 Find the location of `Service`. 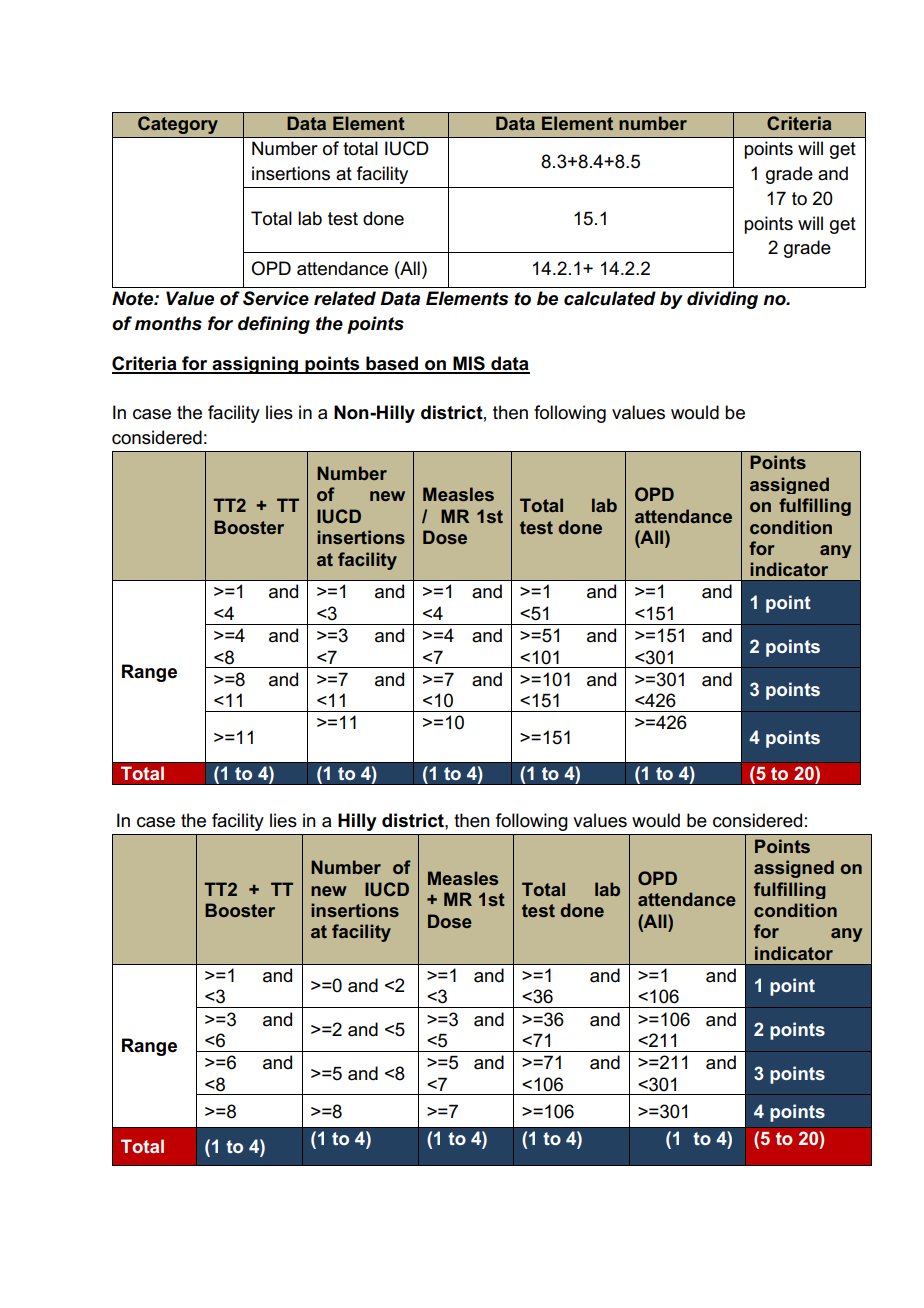

Service is located at coordinates (276, 298).
